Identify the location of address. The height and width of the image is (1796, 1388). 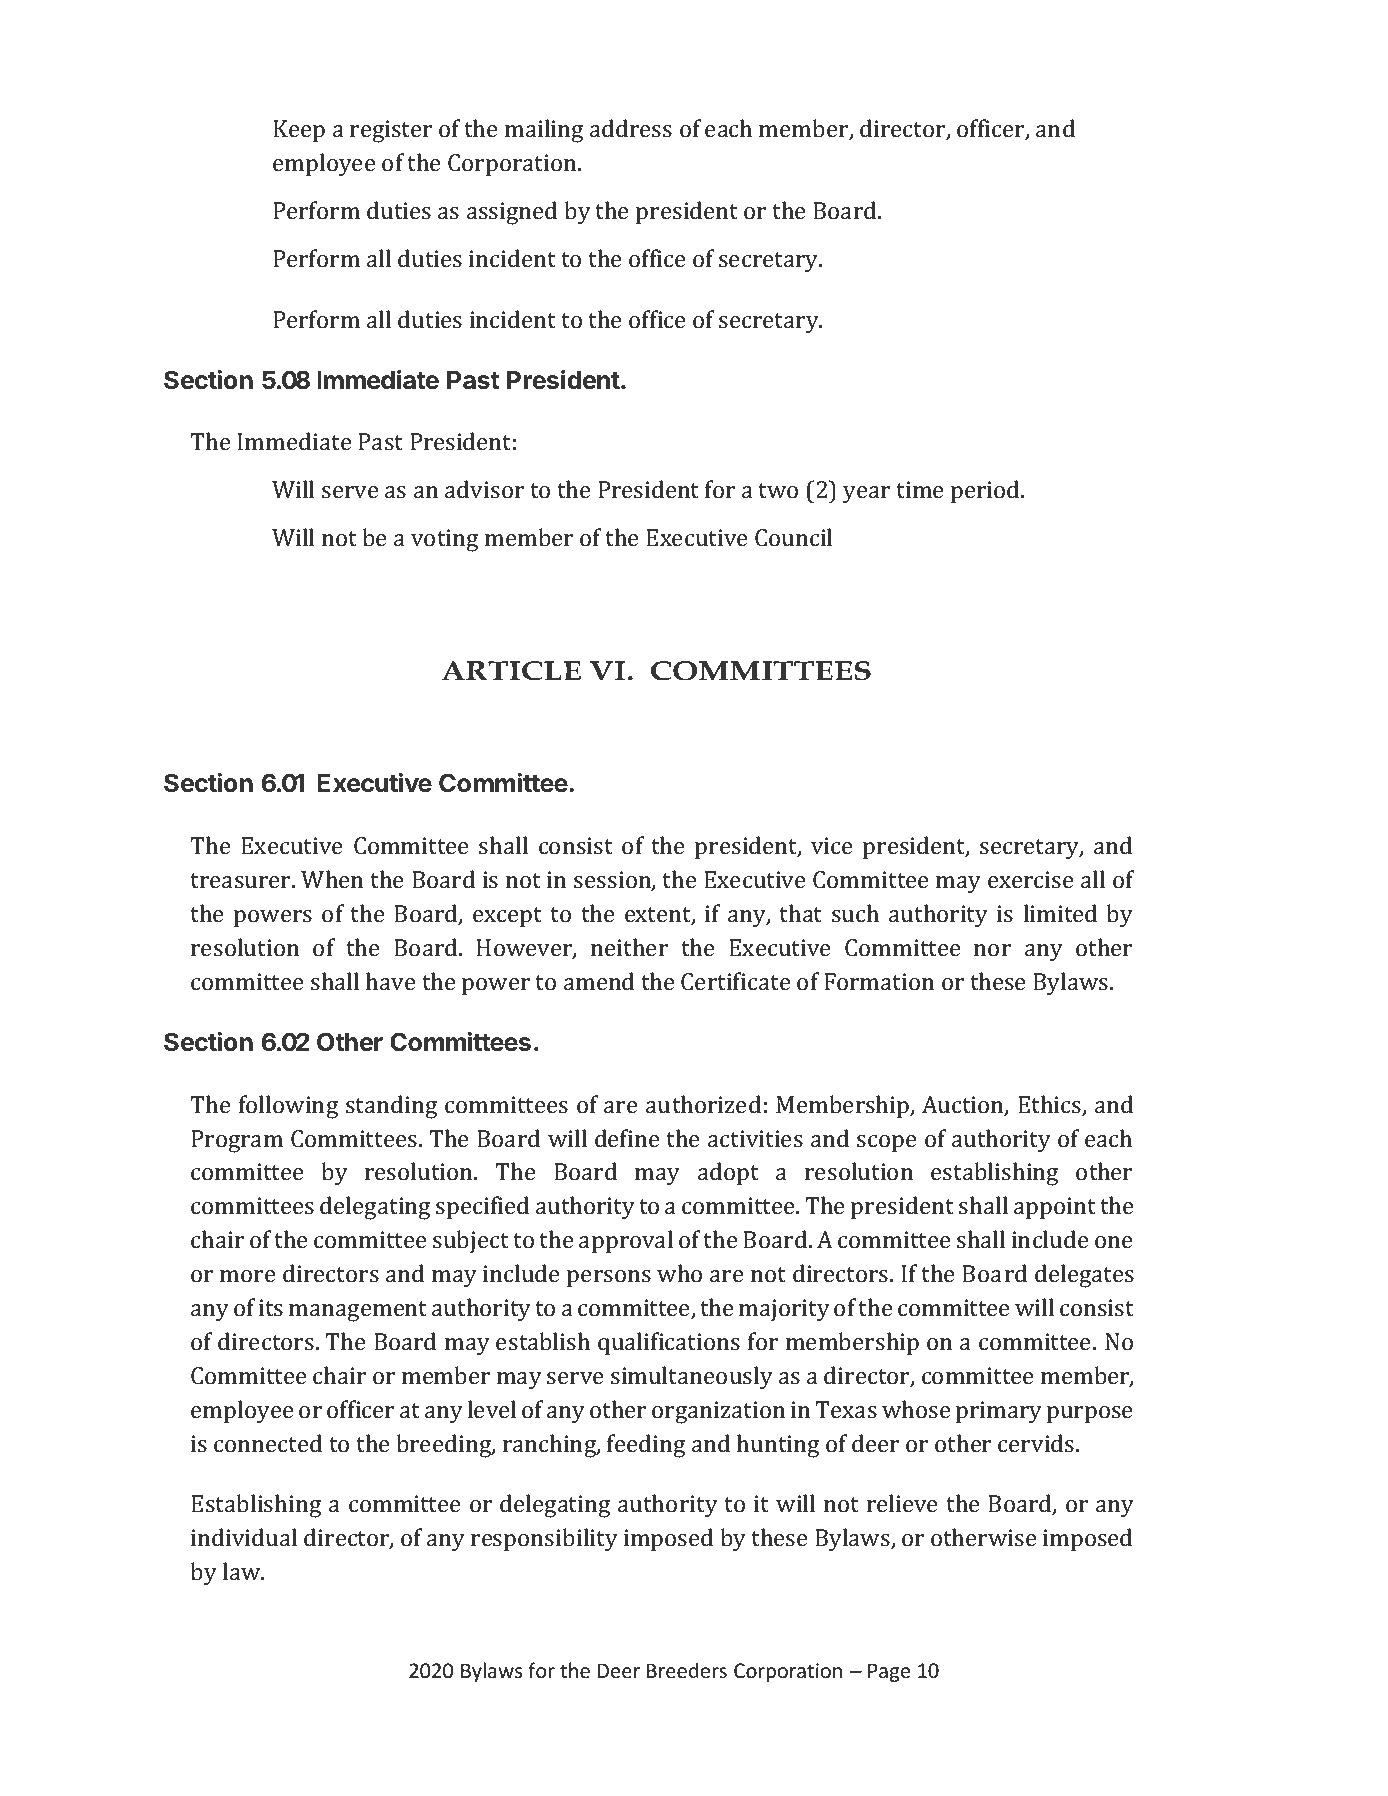
(631, 128).
